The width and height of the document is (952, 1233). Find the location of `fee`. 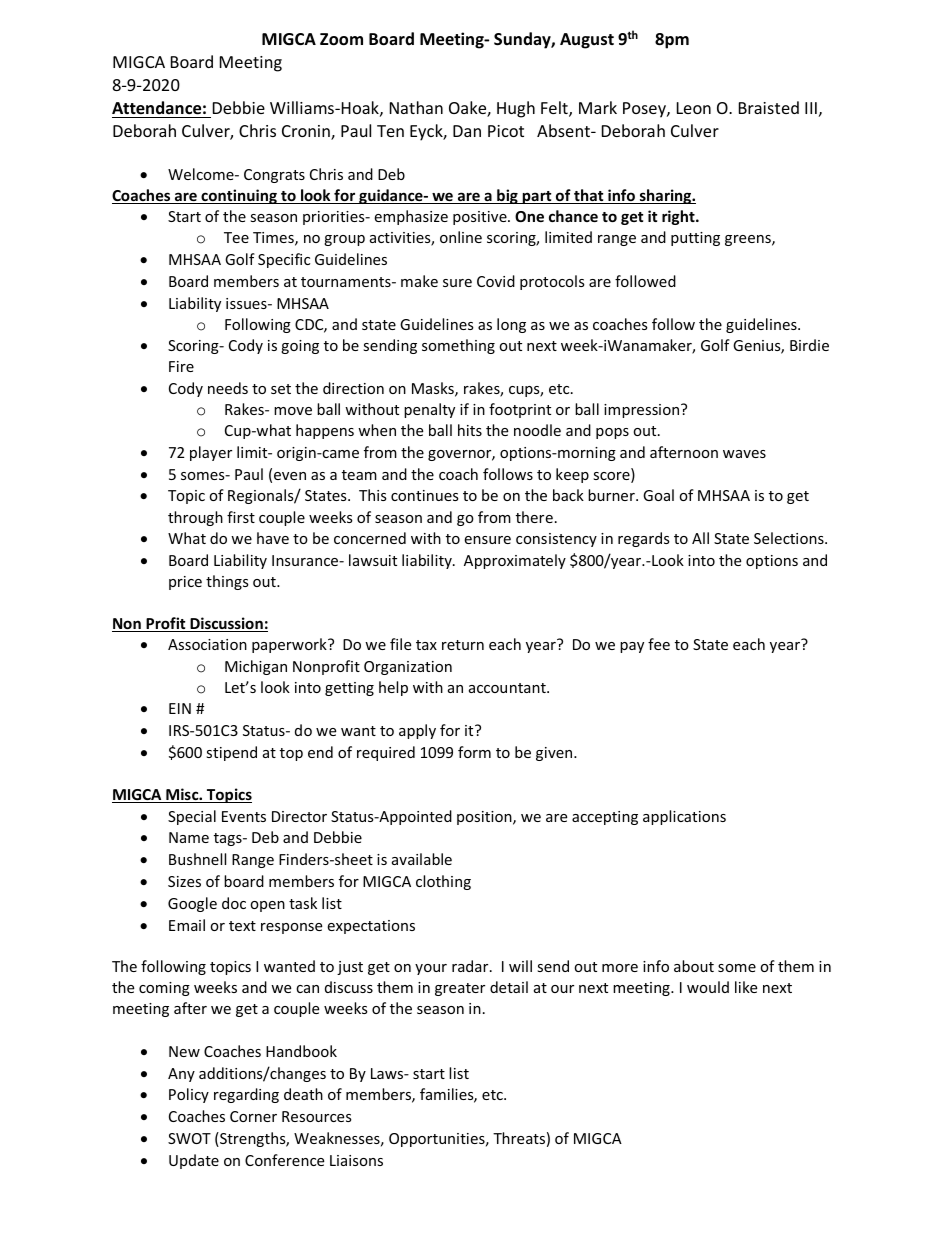

fee is located at coordinates (659, 644).
